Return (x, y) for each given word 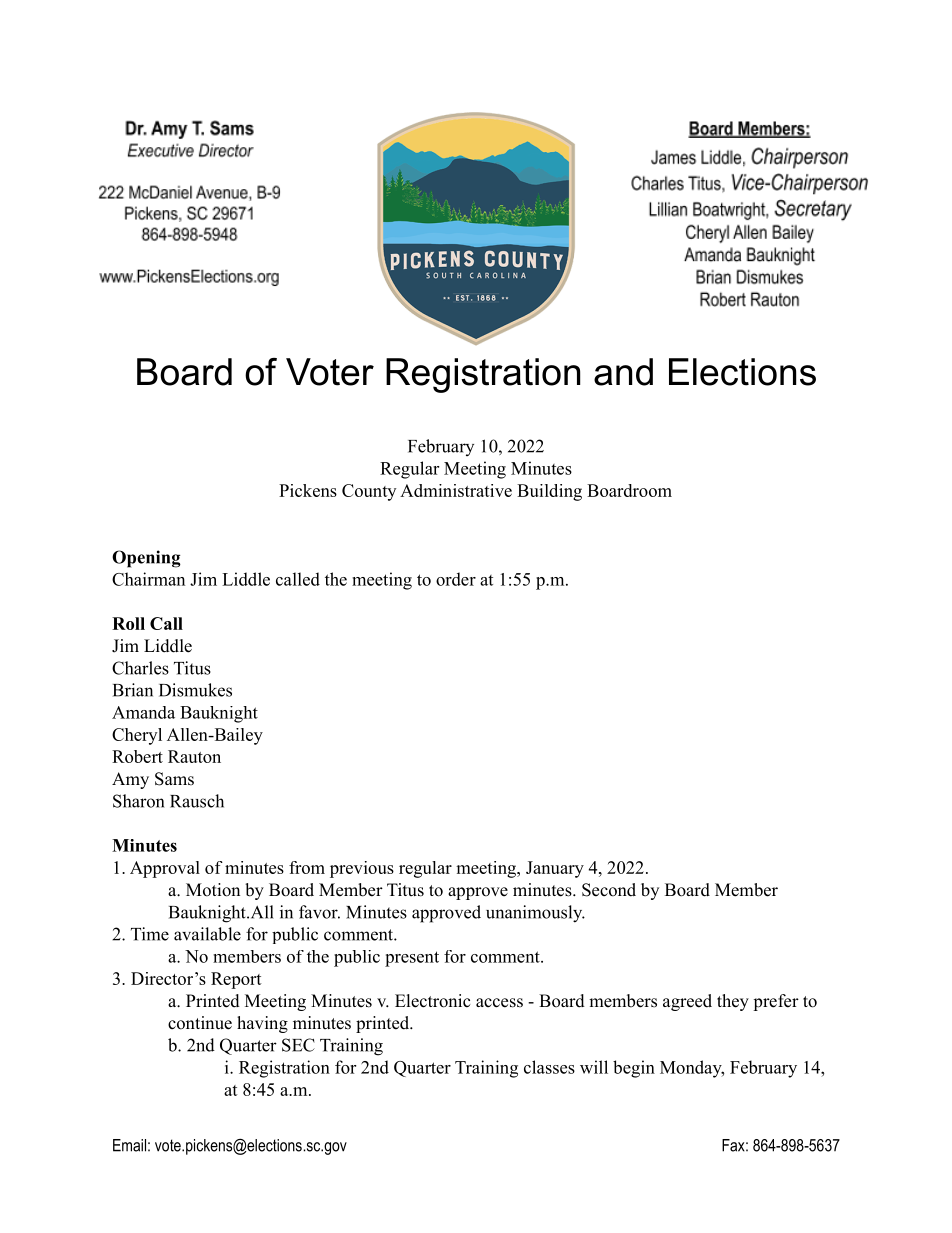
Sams (174, 779)
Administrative (456, 490)
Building (549, 492)
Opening (146, 559)
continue (200, 1023)
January (555, 869)
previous (362, 869)
